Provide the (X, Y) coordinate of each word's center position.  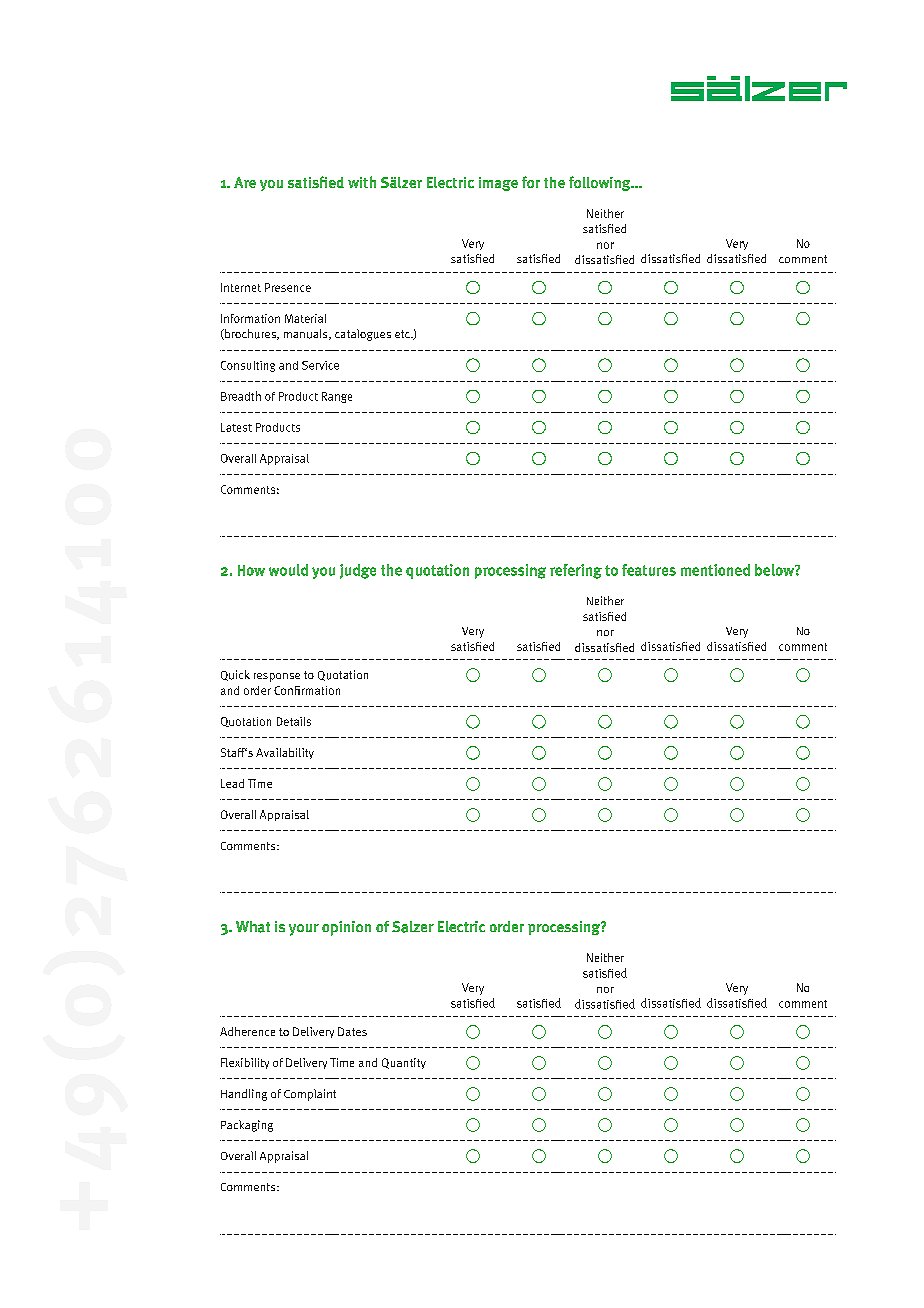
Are (245, 182)
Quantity (404, 1063)
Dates (352, 1031)
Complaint (310, 1095)
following (601, 183)
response (277, 677)
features (649, 570)
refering (576, 571)
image (498, 184)
